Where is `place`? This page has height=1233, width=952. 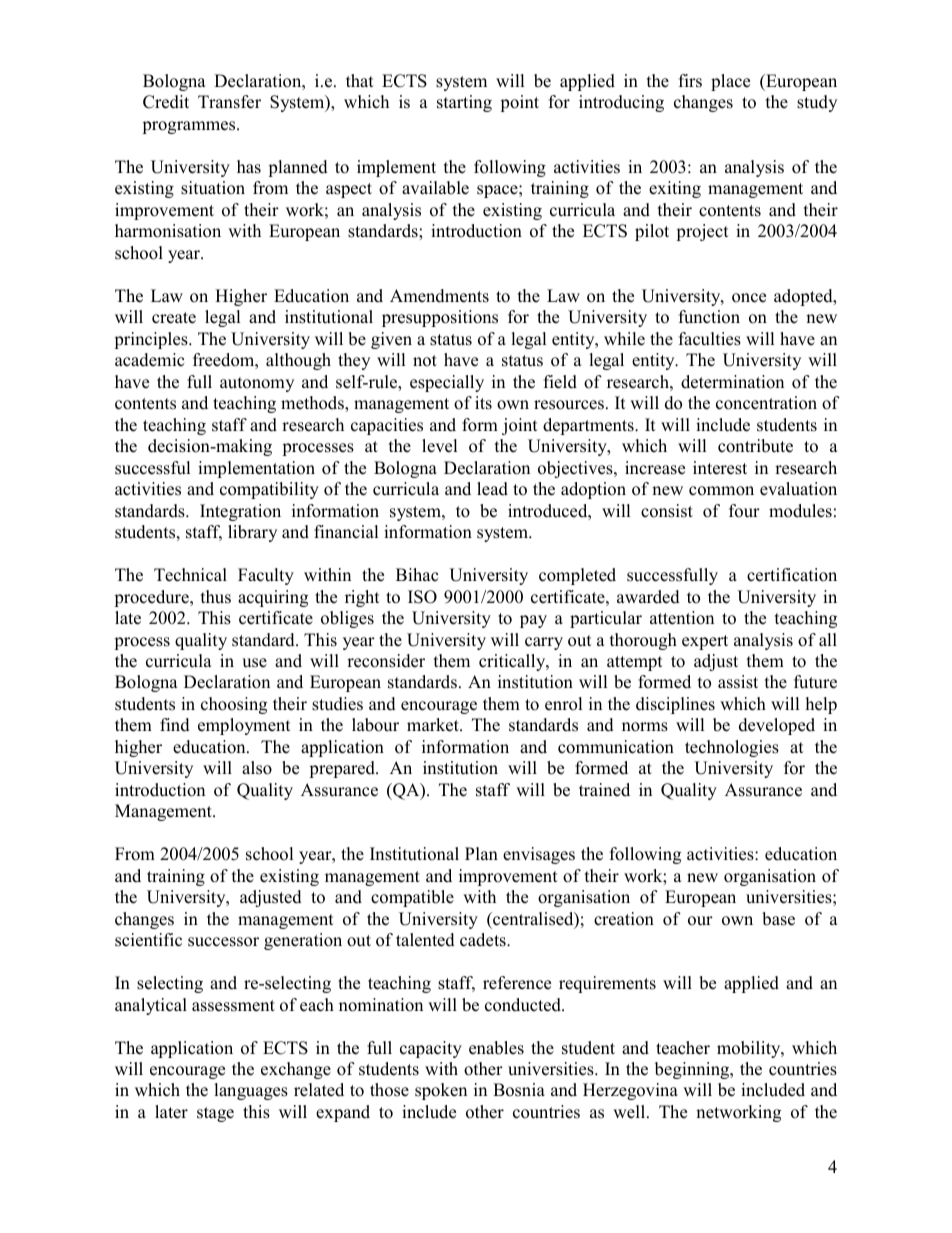
place is located at coordinates (730, 82).
